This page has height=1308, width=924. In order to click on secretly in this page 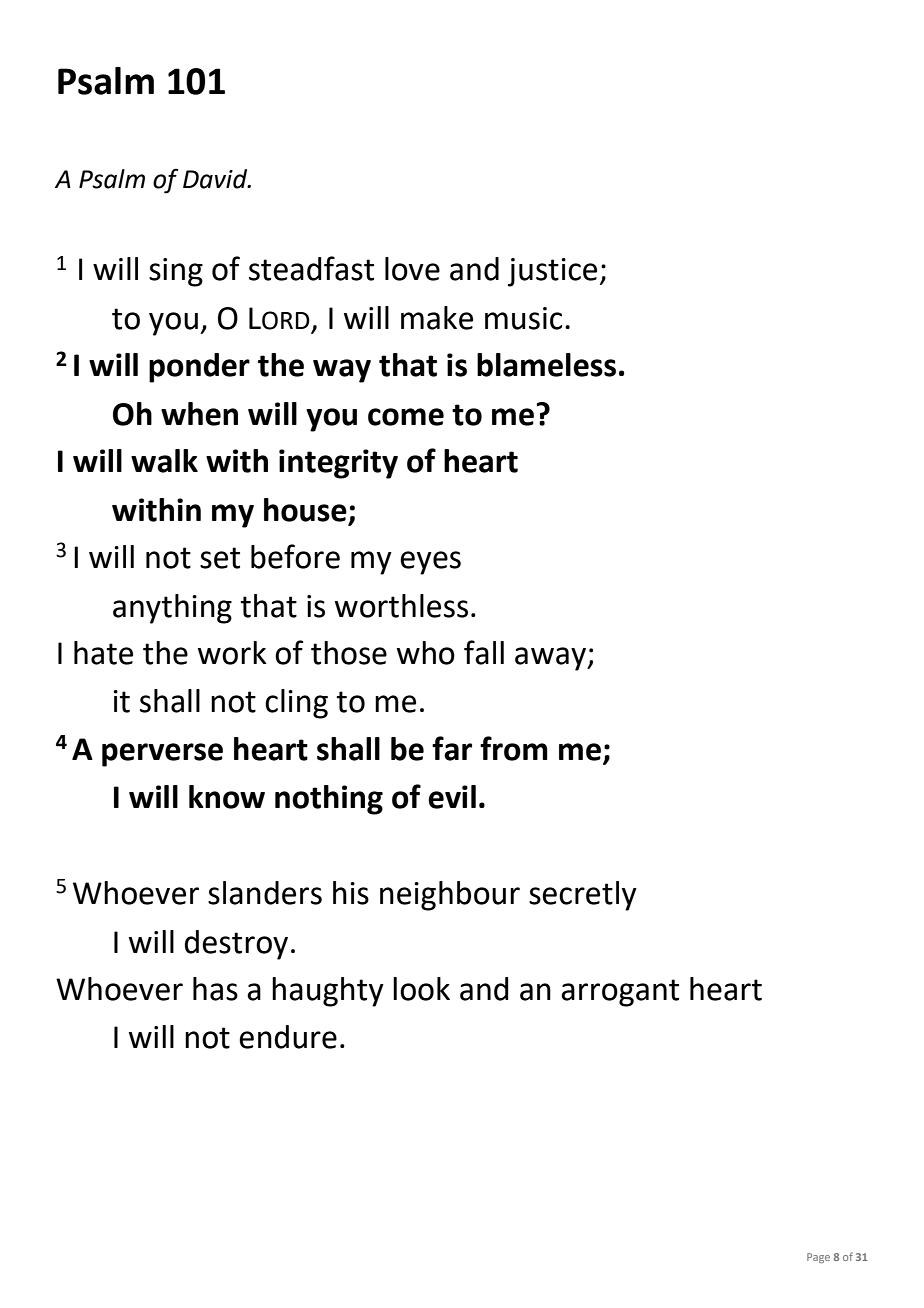, I will do `click(583, 896)`.
